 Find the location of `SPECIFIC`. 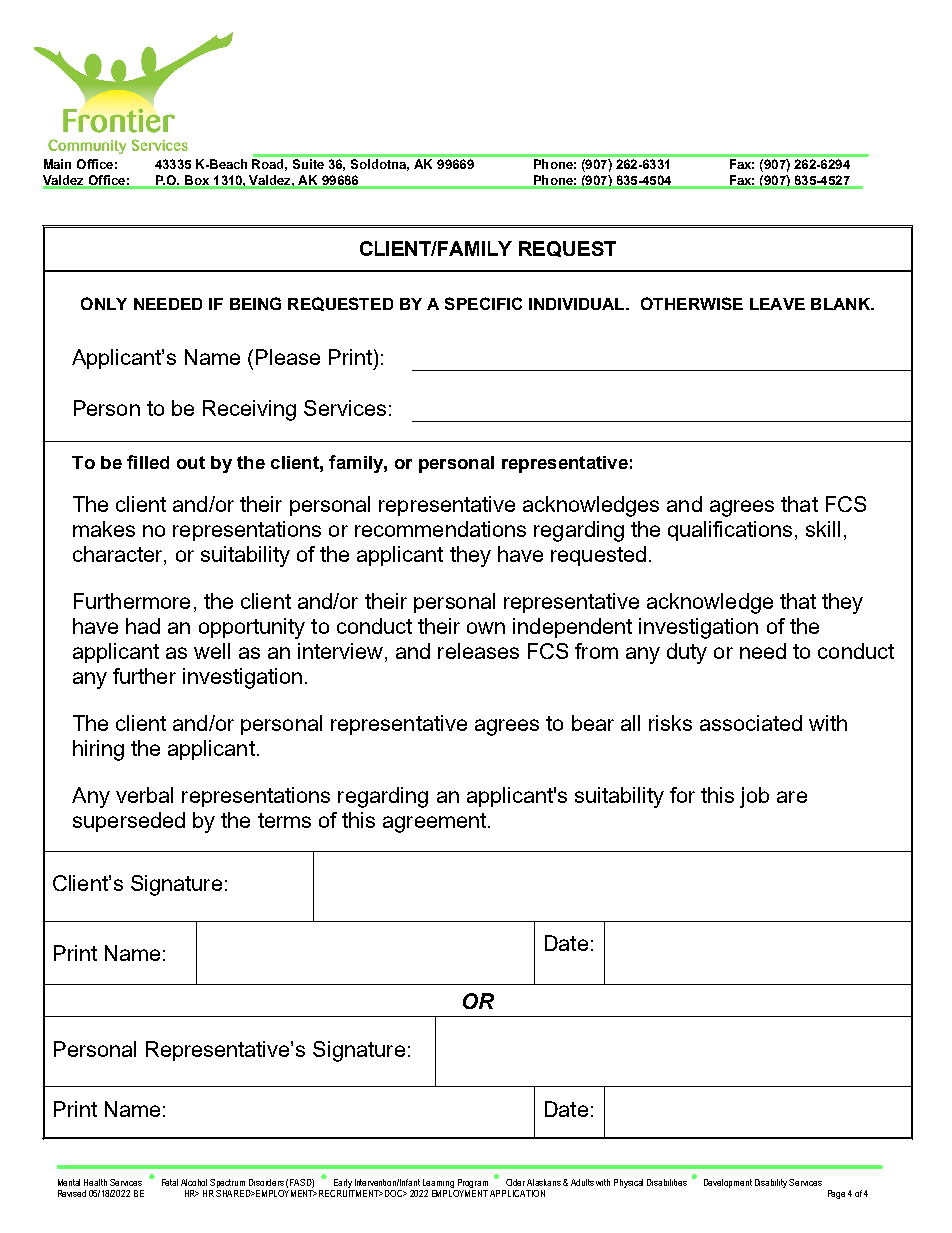

SPECIFIC is located at coordinates (483, 303).
